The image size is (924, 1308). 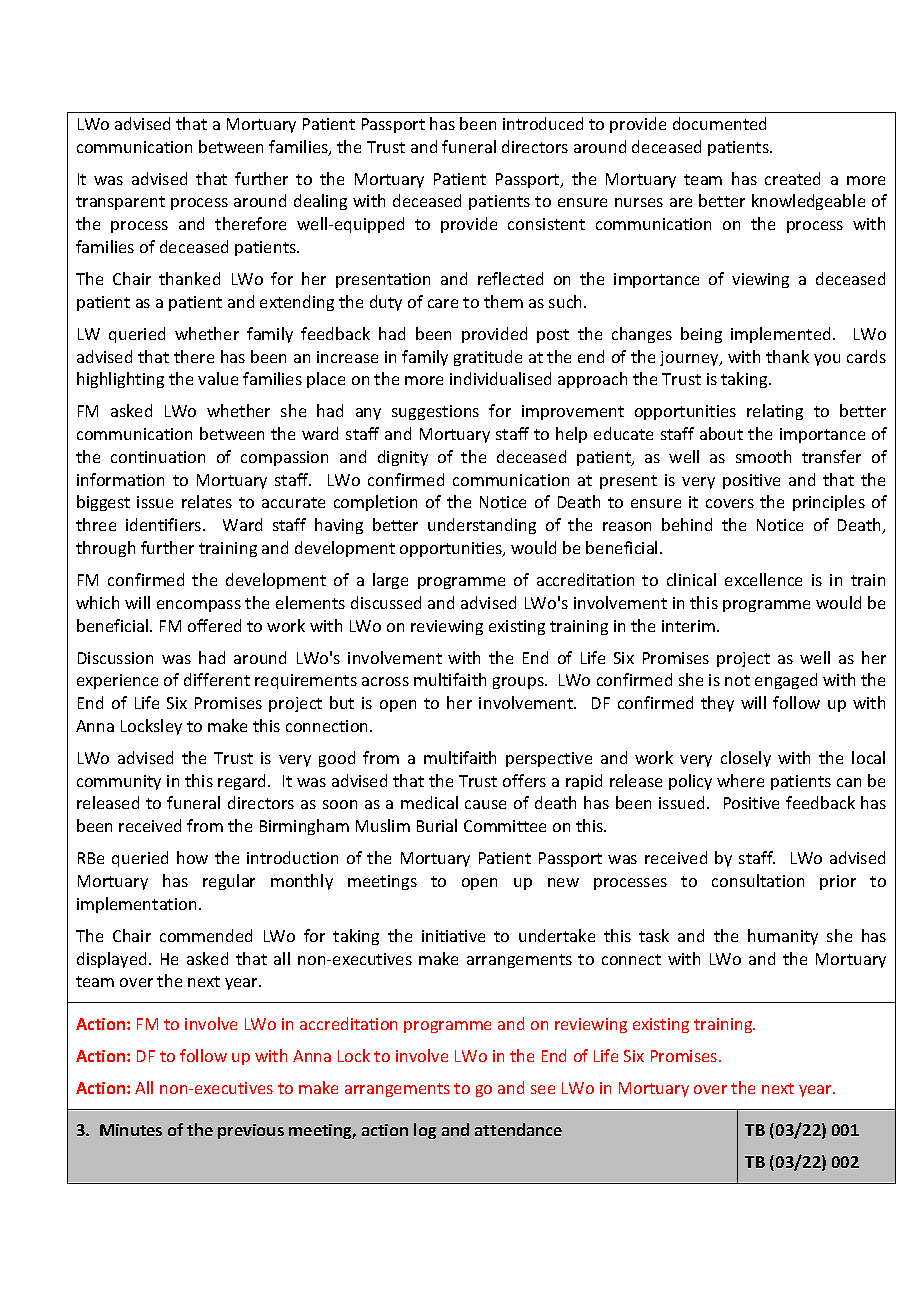 I want to click on transparent, so click(x=120, y=203).
